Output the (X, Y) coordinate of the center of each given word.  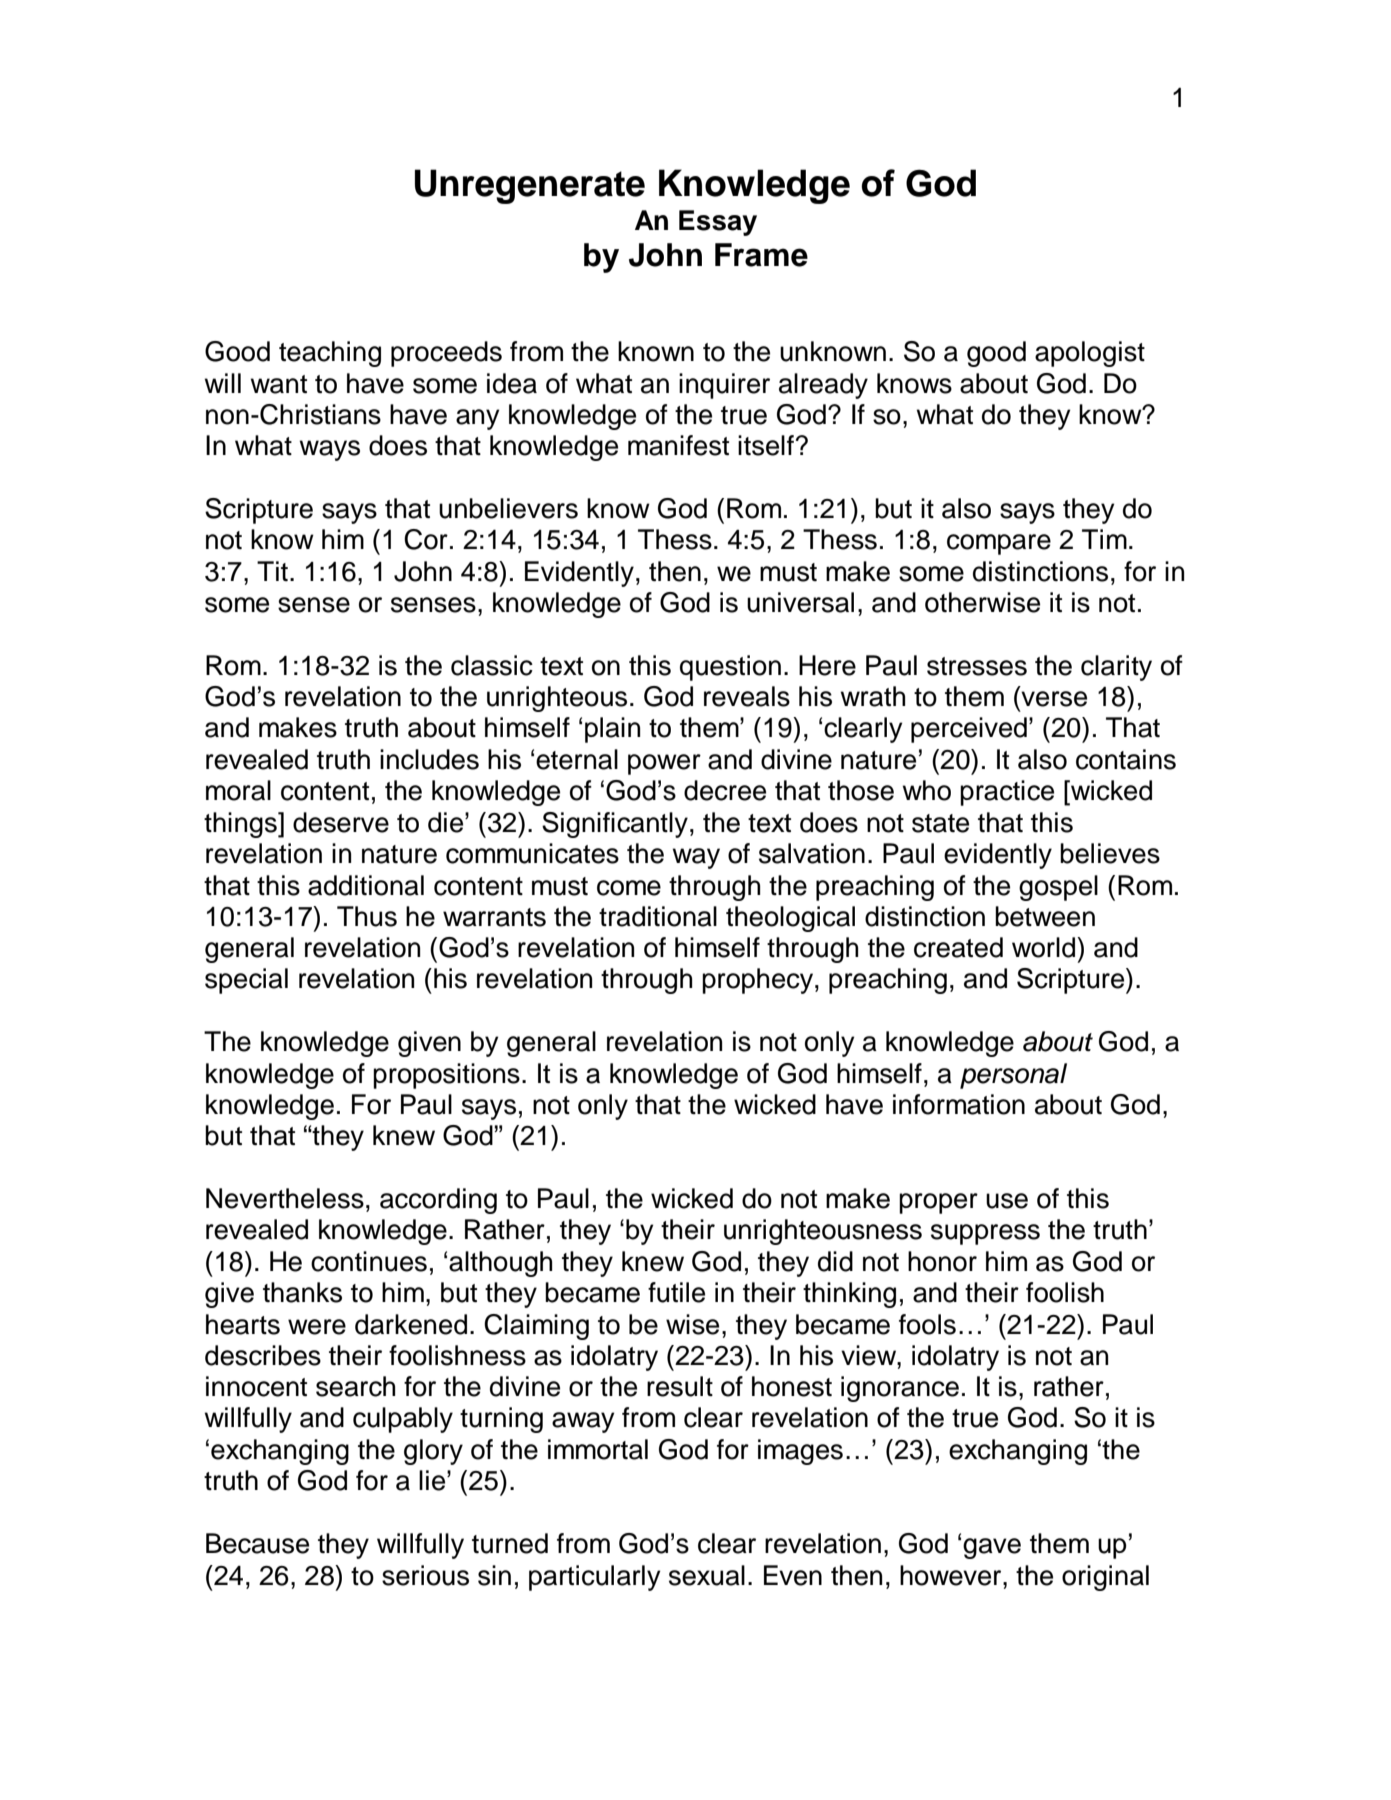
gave (992, 1548)
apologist (1090, 354)
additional (366, 885)
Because (257, 1543)
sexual (707, 1575)
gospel (1058, 888)
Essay (718, 223)
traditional (658, 916)
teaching (330, 354)
